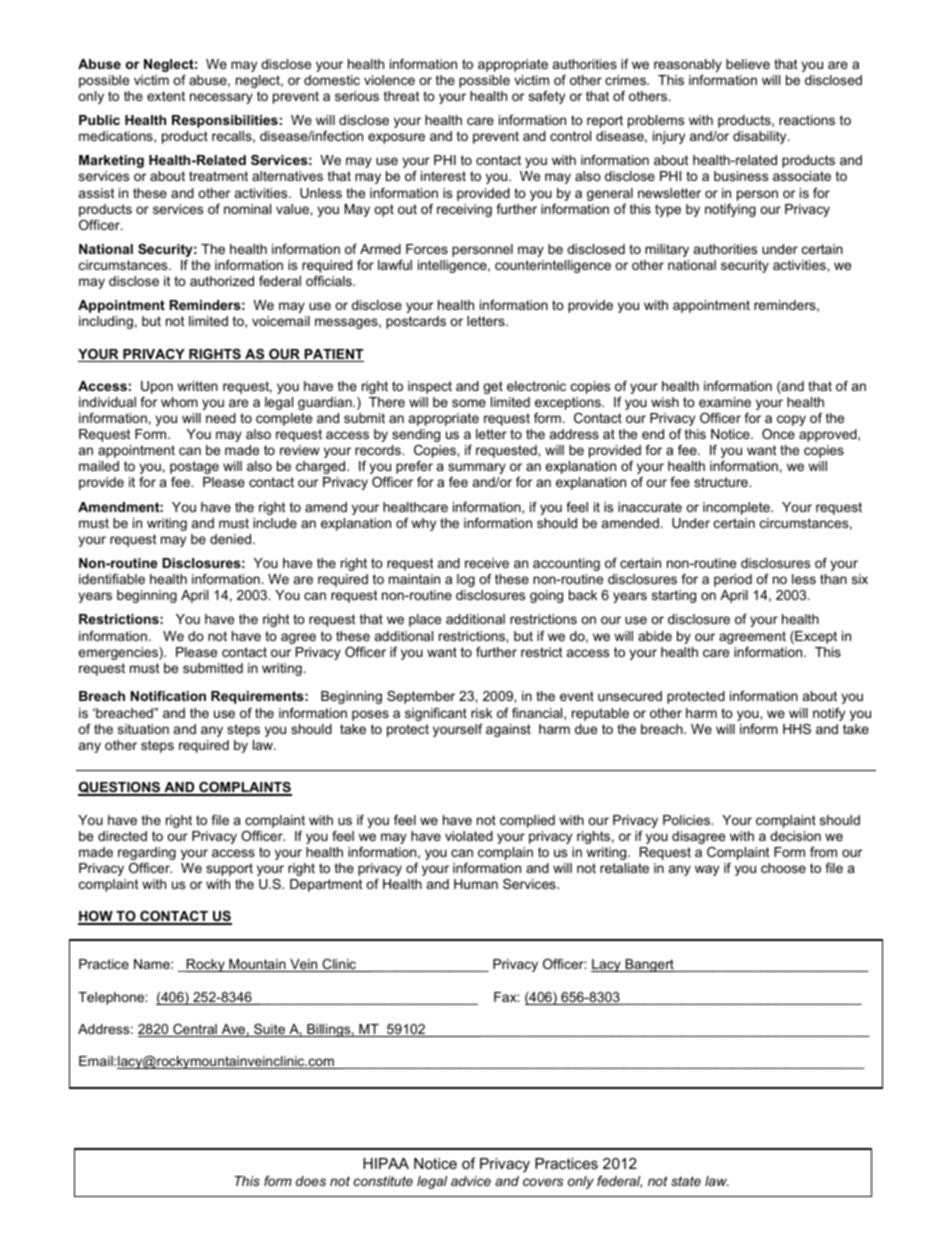 The image size is (952, 1233). What do you see at coordinates (725, 402) in the screenshot?
I see `examine` at bounding box center [725, 402].
